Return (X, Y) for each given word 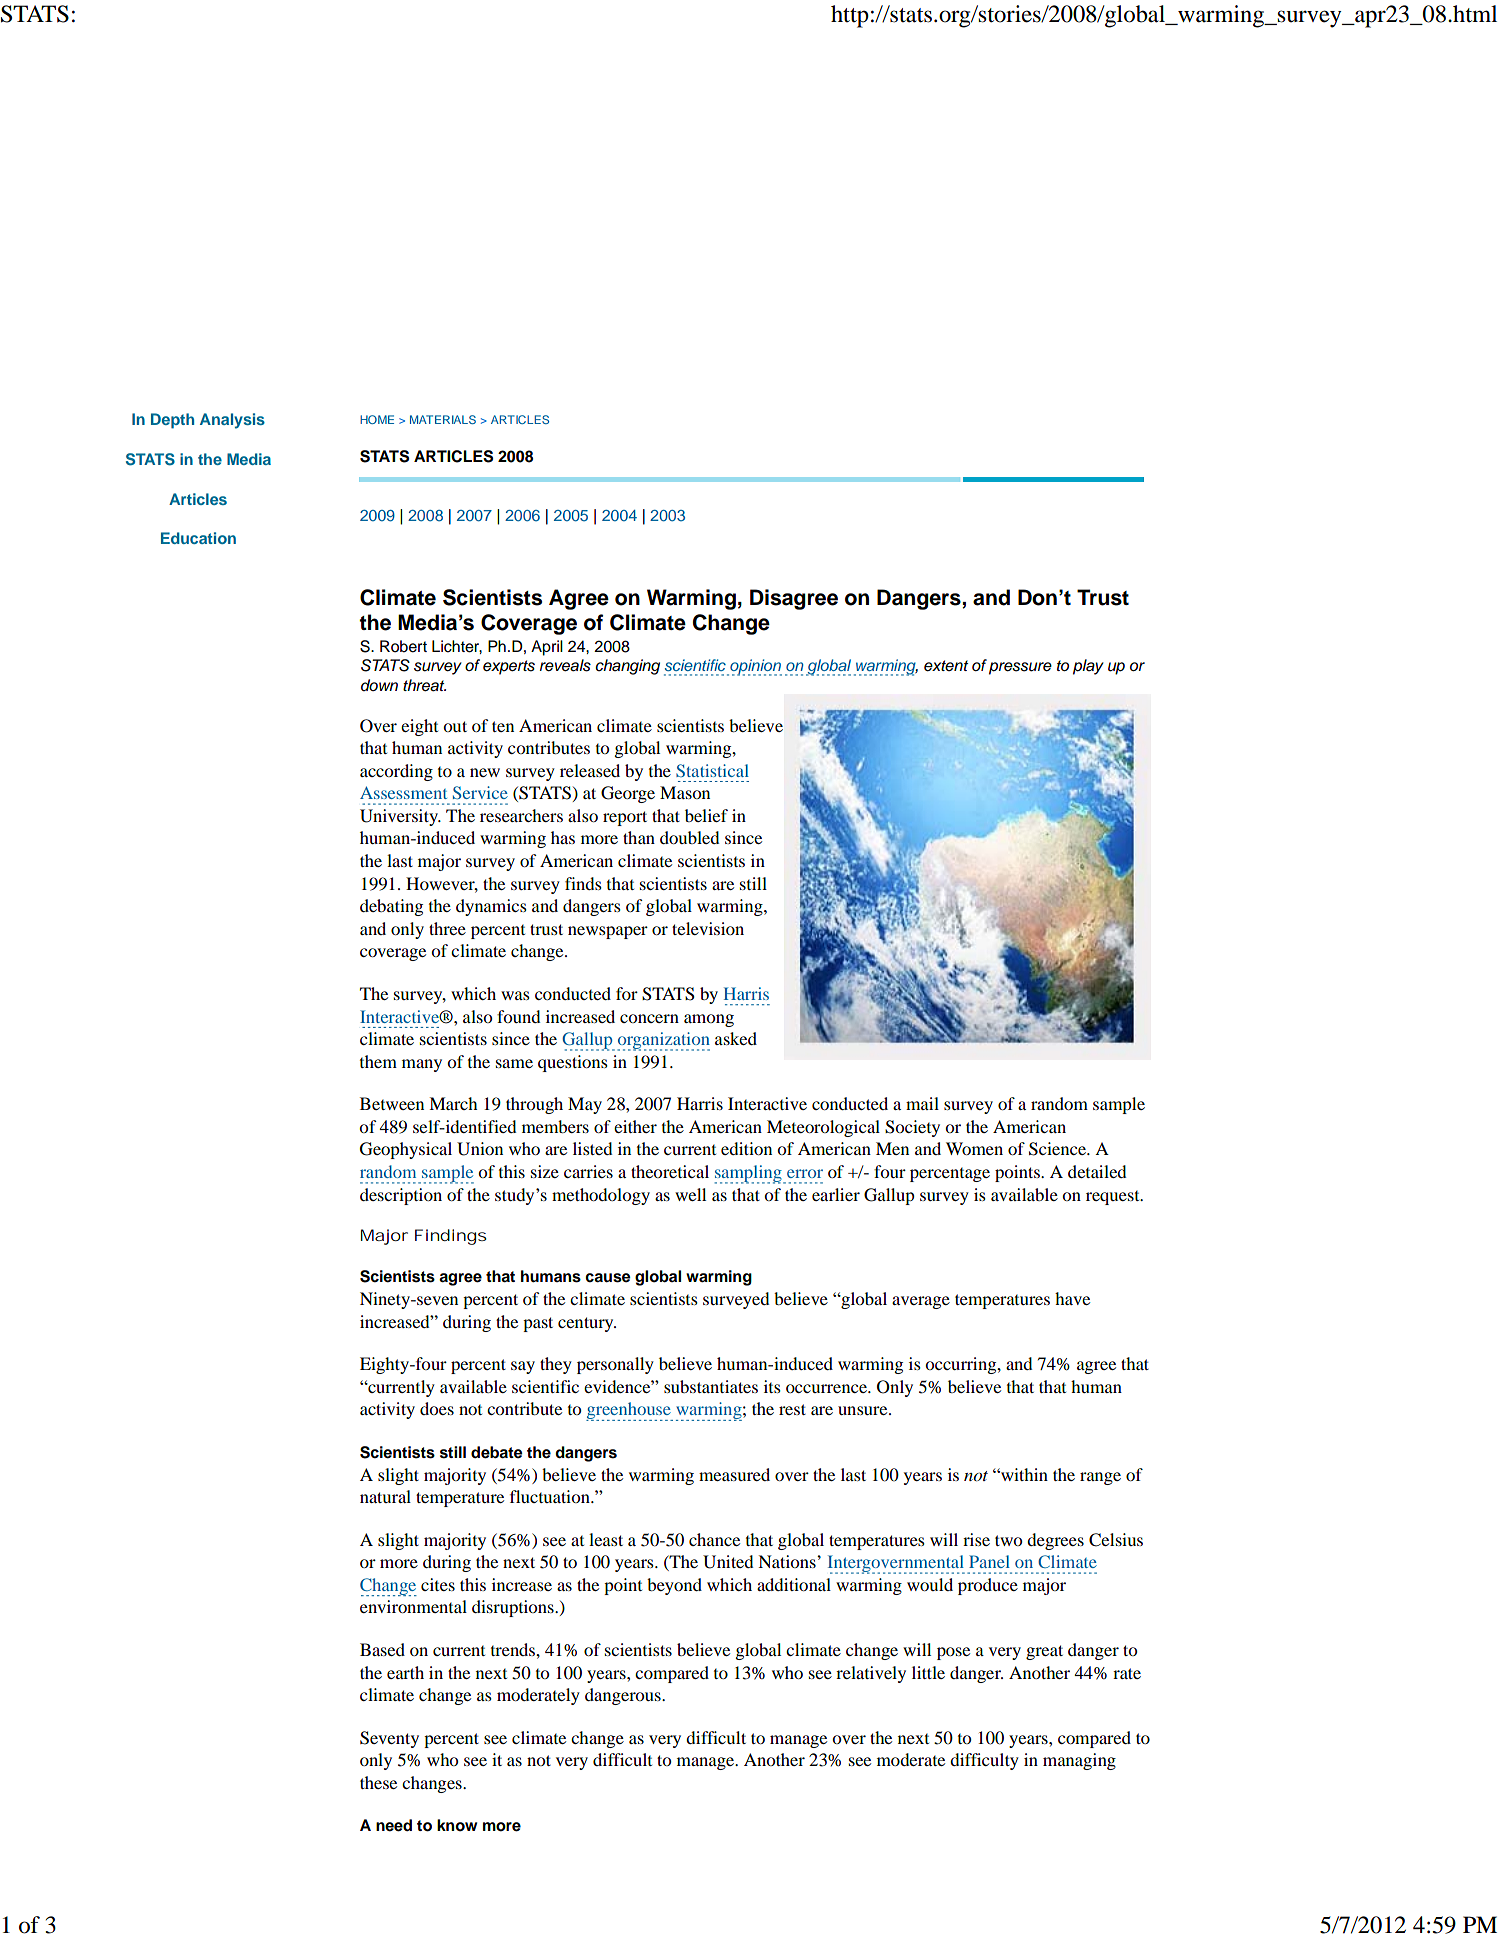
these (378, 1782)
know (457, 1825)
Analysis (232, 421)
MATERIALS (443, 419)
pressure (1020, 668)
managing (1079, 1761)
